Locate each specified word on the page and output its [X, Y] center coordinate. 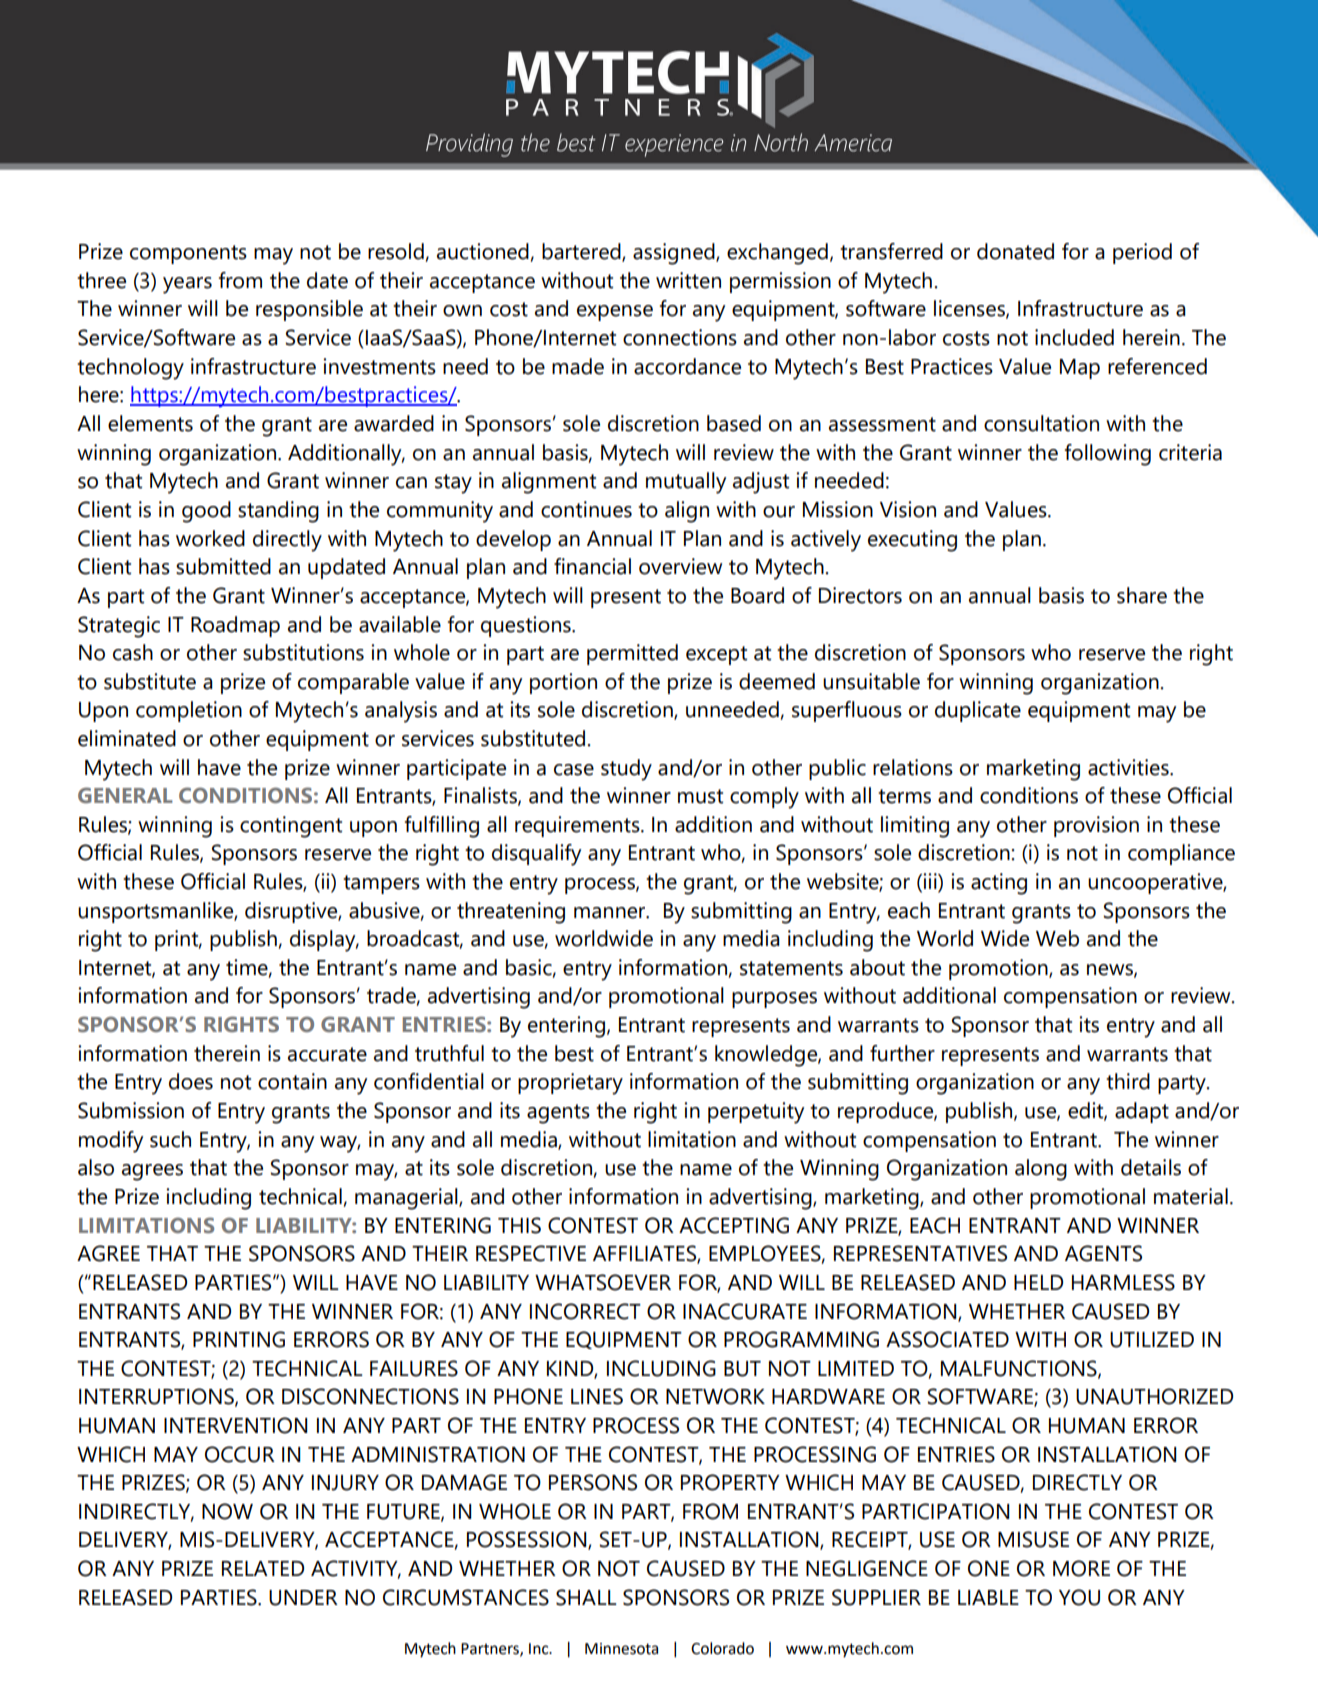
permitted [632, 654]
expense [615, 313]
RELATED [263, 1568]
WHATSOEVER [603, 1282]
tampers [381, 884]
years [187, 285]
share [1142, 595]
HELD [1038, 1282]
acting [999, 884]
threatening [511, 913]
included [1074, 337]
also [96, 1167]
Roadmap [235, 626]
